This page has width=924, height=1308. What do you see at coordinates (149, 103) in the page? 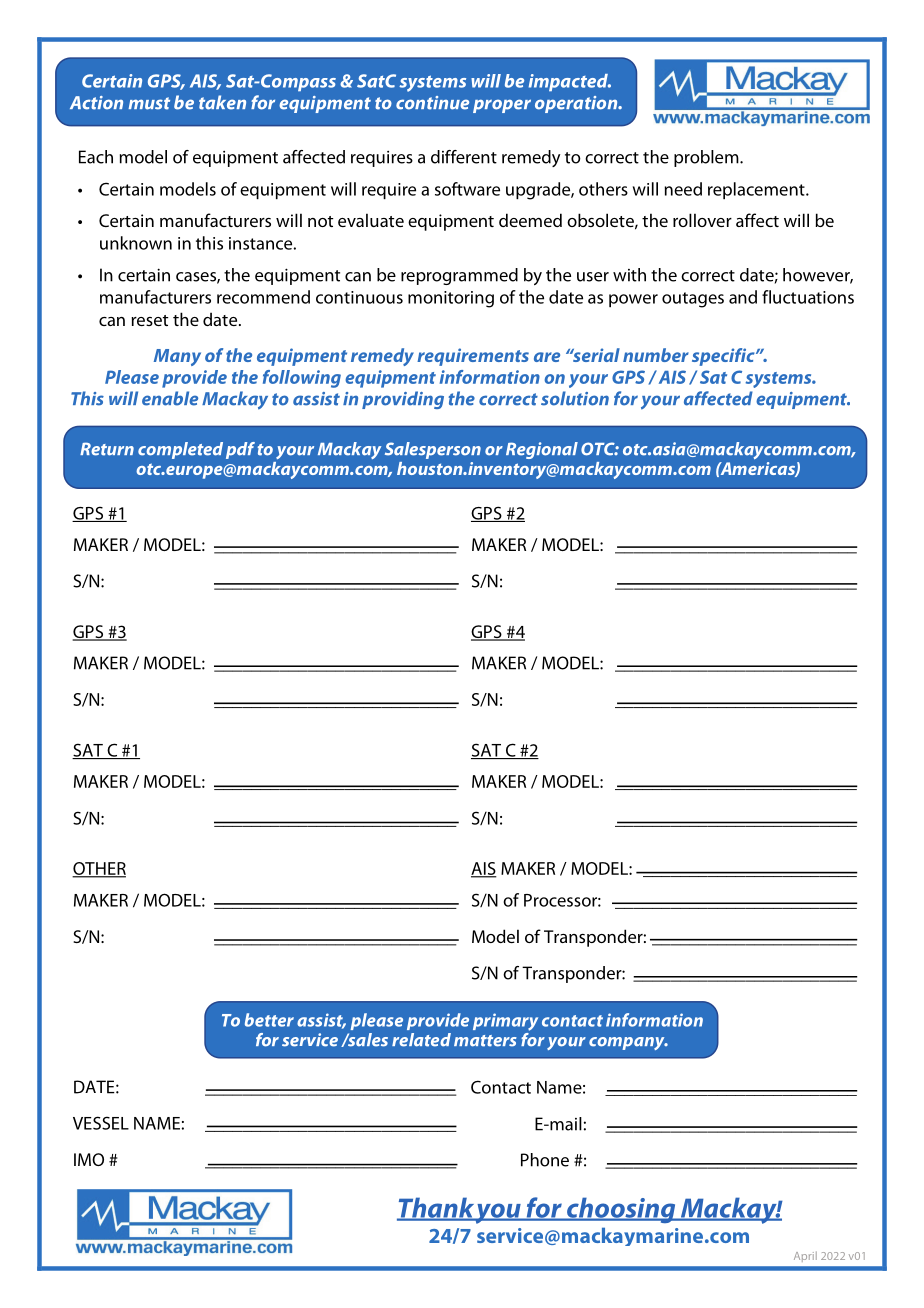
I see `must` at bounding box center [149, 103].
